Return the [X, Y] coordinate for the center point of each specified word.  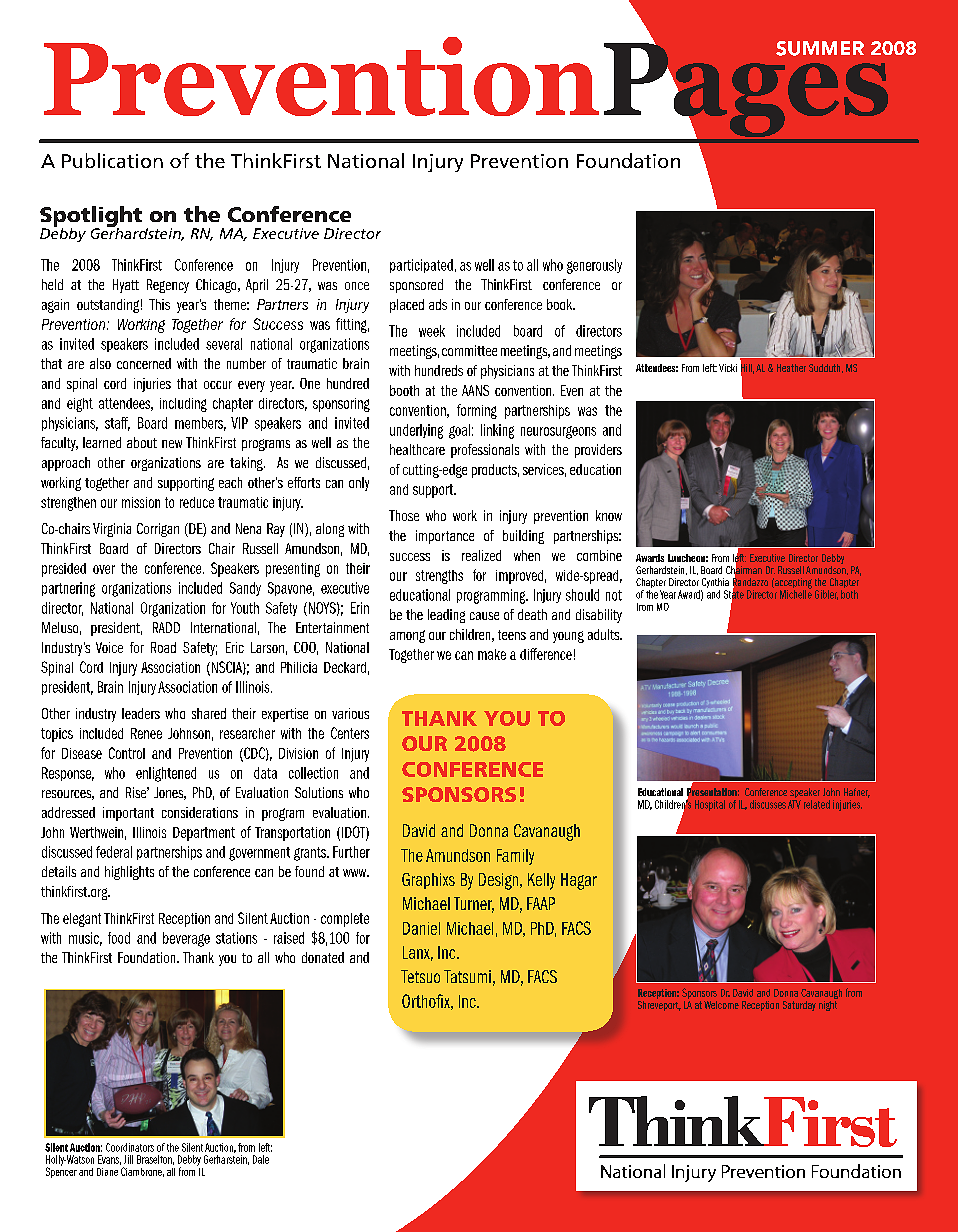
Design [500, 881]
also [100, 363]
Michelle [796, 593]
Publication [112, 160]
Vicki [728, 368]
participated [421, 266]
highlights [129, 873]
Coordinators [130, 1147]
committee [469, 350]
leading [446, 616]
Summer [820, 48]
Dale [261, 1159]
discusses [768, 804]
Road [163, 647]
